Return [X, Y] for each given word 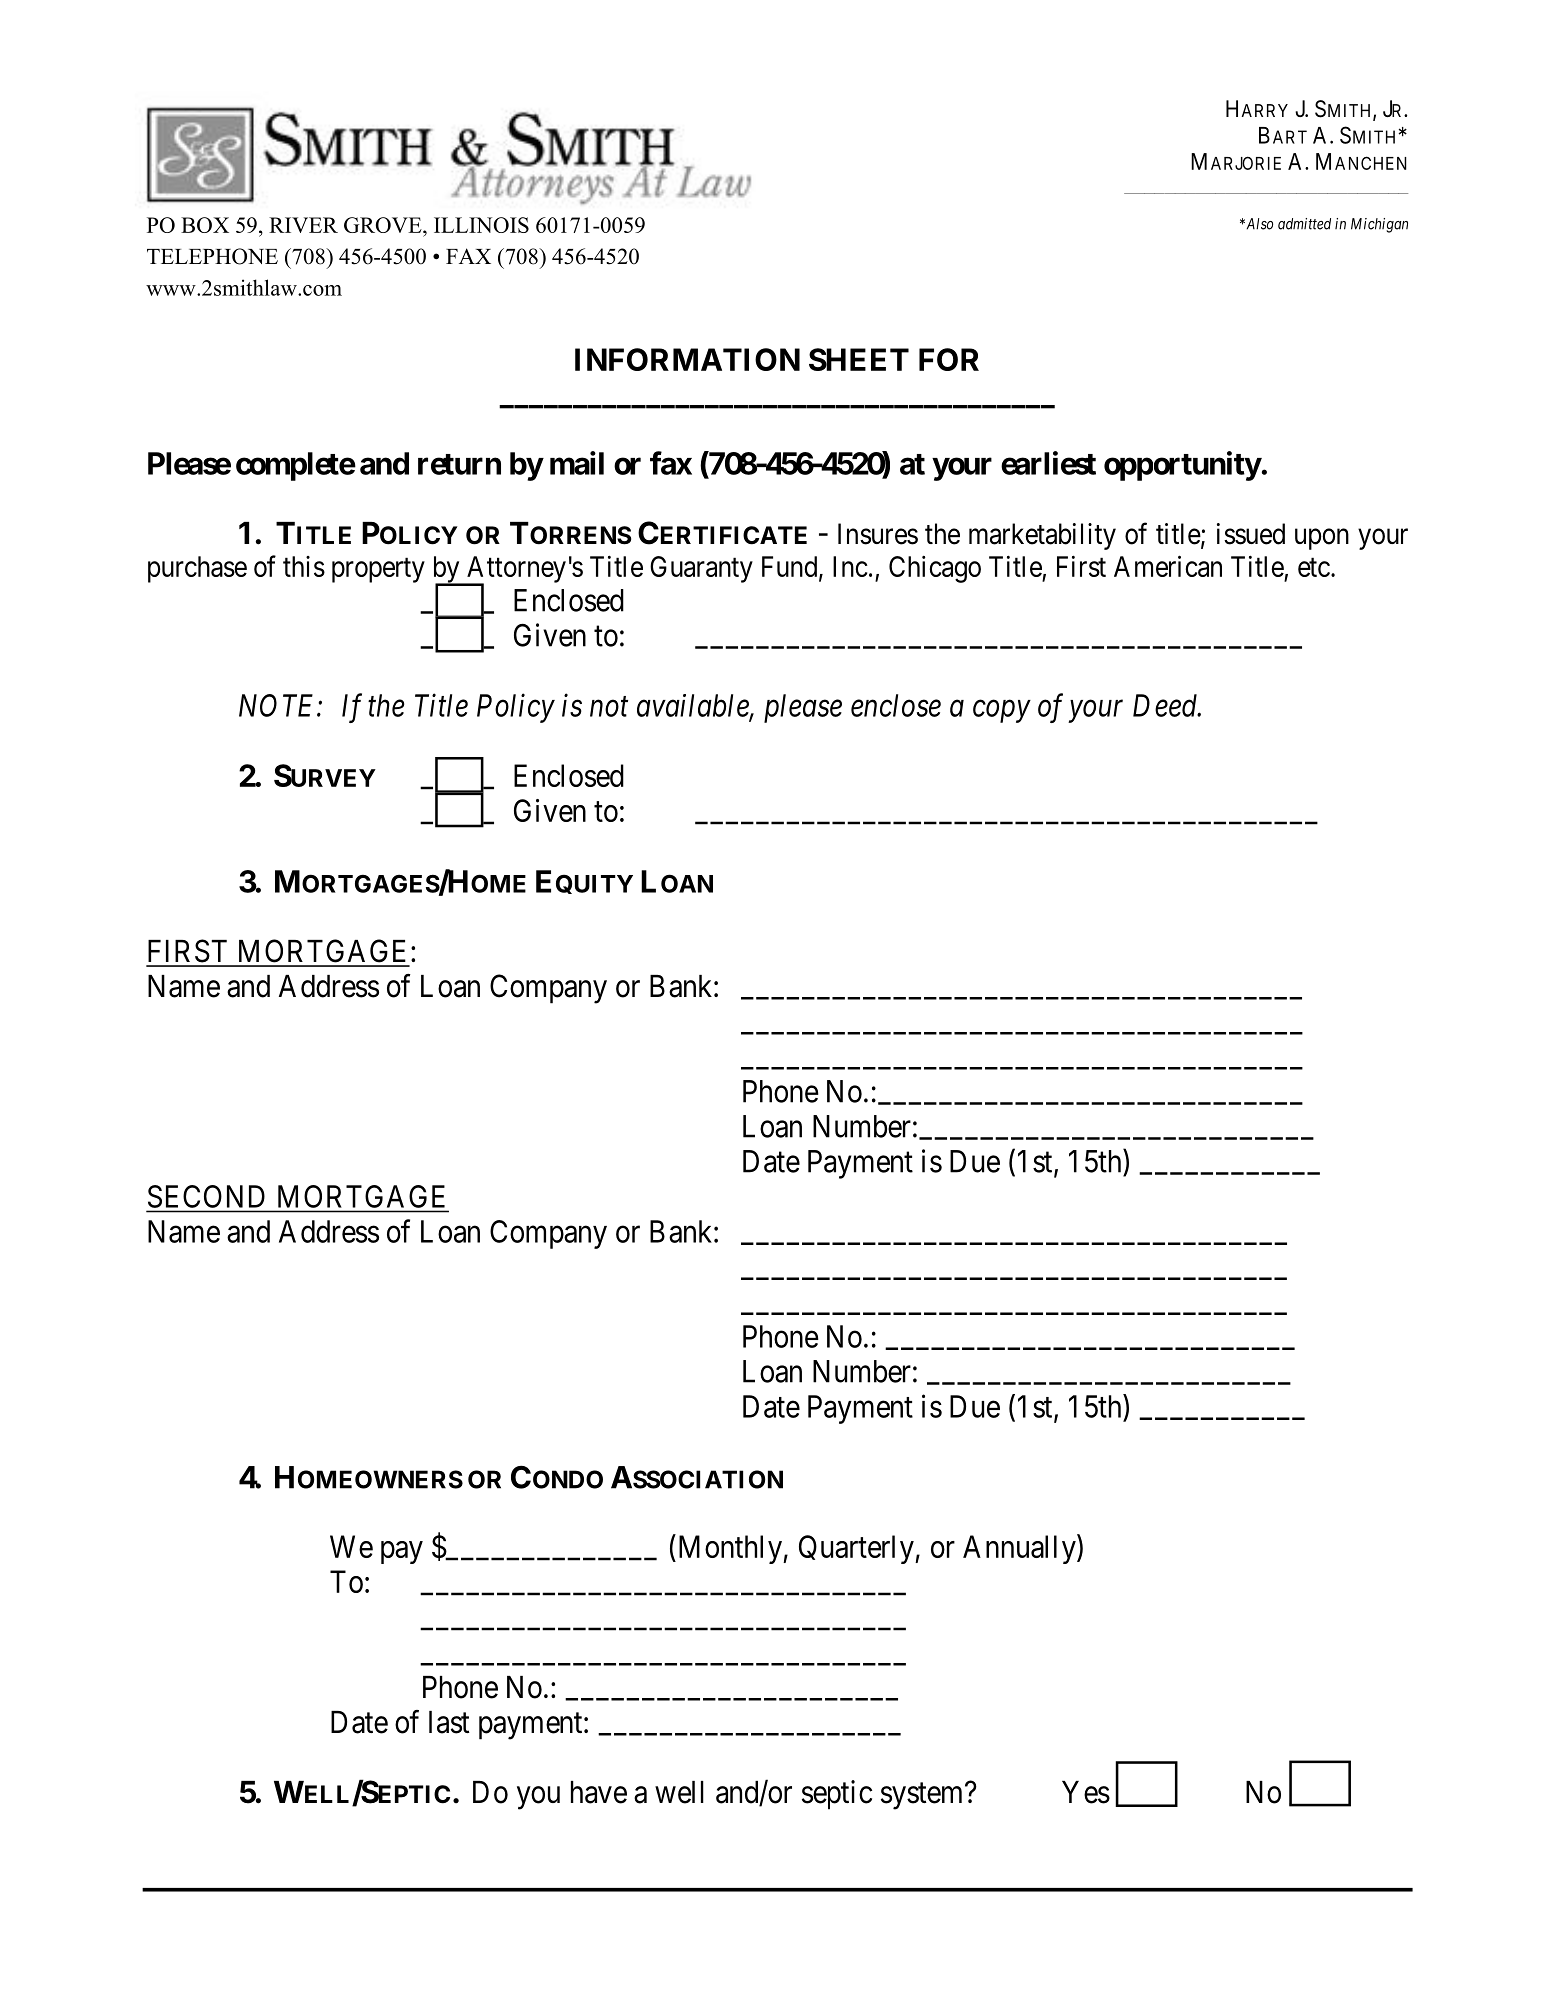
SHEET [859, 359]
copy [1001, 712]
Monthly [729, 1549]
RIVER [303, 225]
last [449, 1722]
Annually [1020, 1549]
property [378, 570]
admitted [1304, 224]
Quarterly [857, 1549]
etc [1314, 567]
